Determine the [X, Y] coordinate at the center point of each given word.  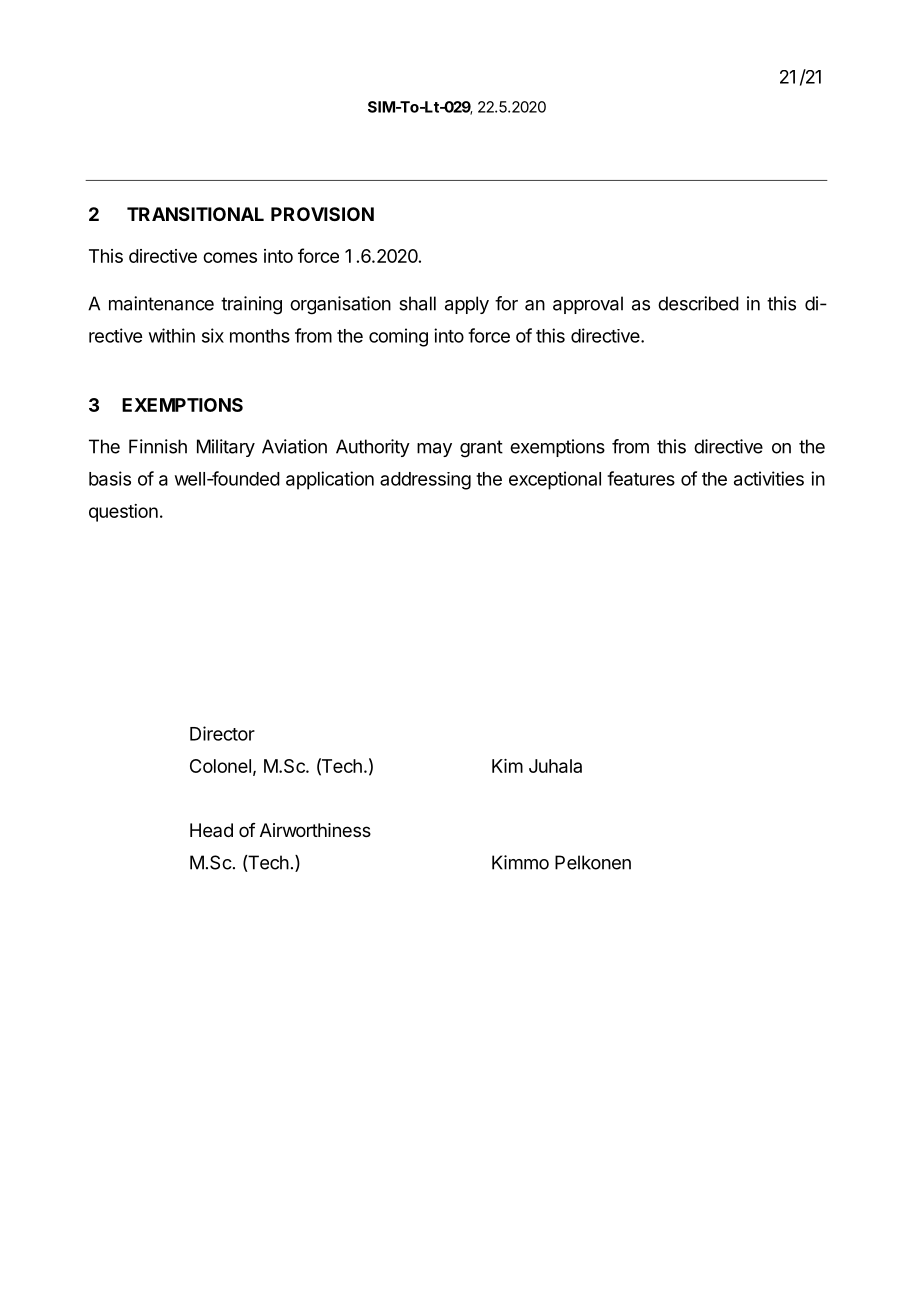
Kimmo [520, 862]
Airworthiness [315, 830]
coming [398, 337]
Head [211, 830]
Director [222, 733]
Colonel [220, 766]
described [698, 303]
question [123, 513]
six [213, 335]
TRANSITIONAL [195, 214]
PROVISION [322, 214]
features [641, 478]
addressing [425, 481]
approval [588, 305]
